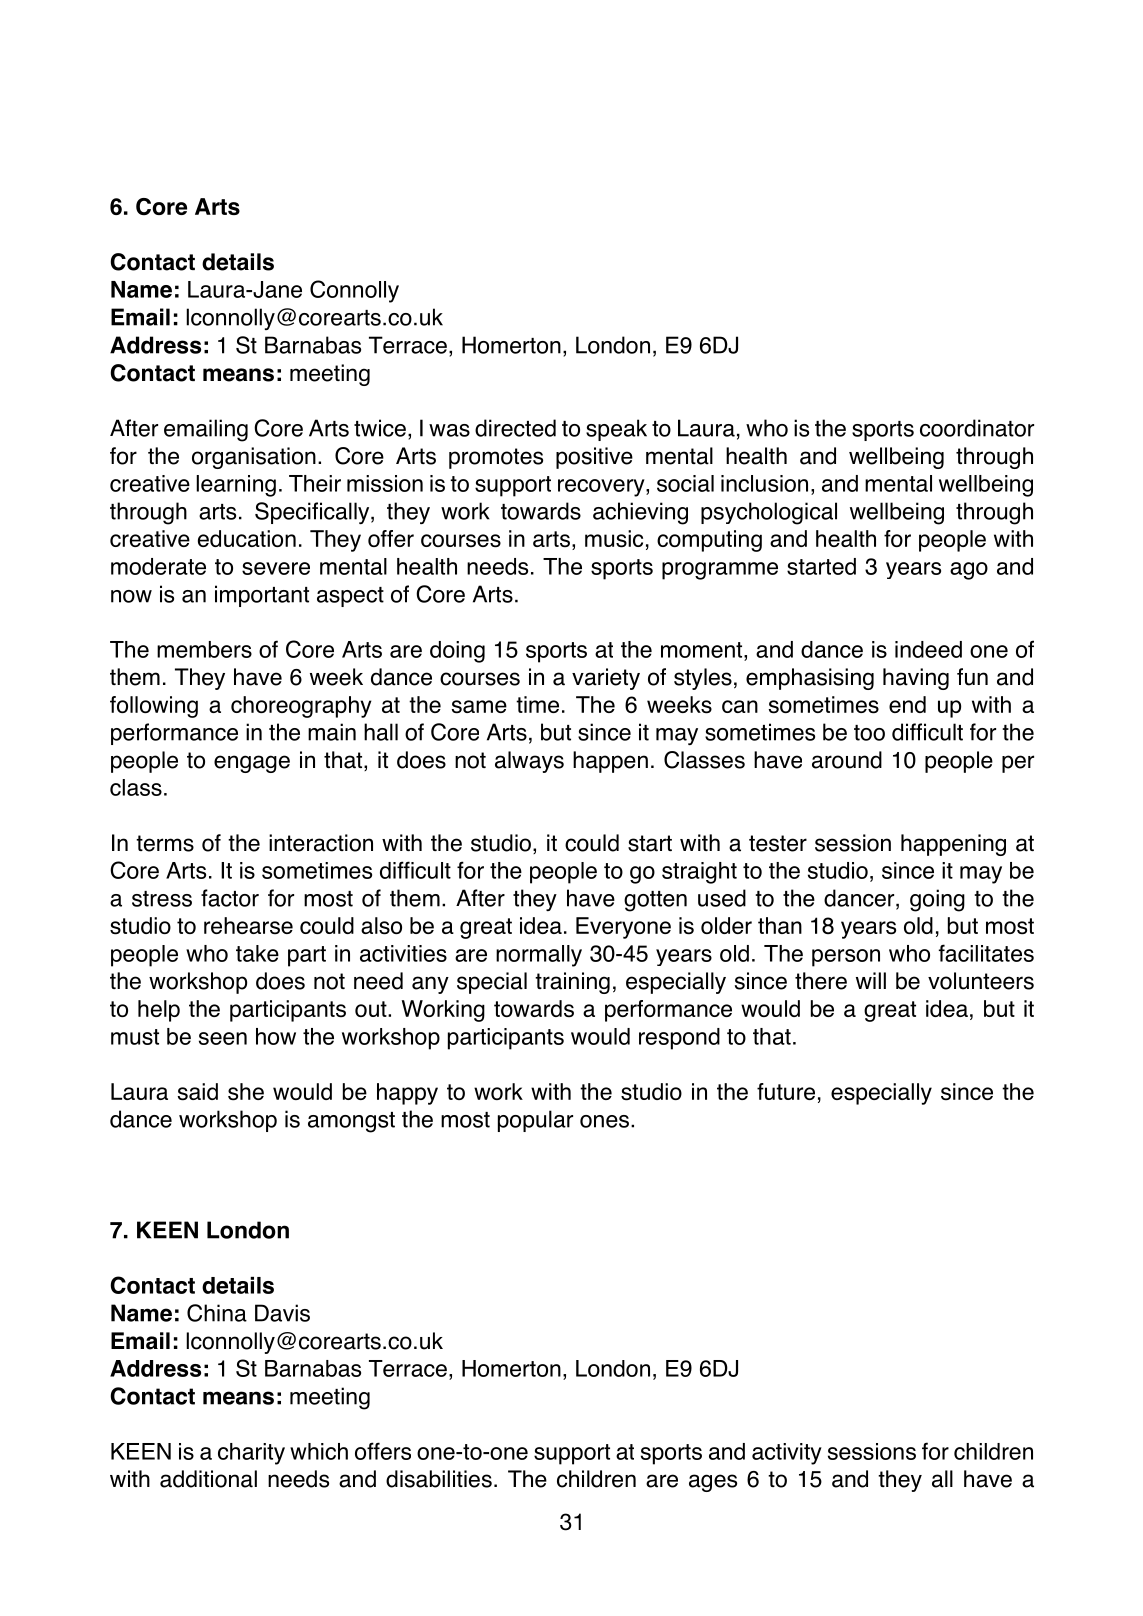  Describe the element at coordinates (251, 1454) in the screenshot. I see `charity` at that location.
